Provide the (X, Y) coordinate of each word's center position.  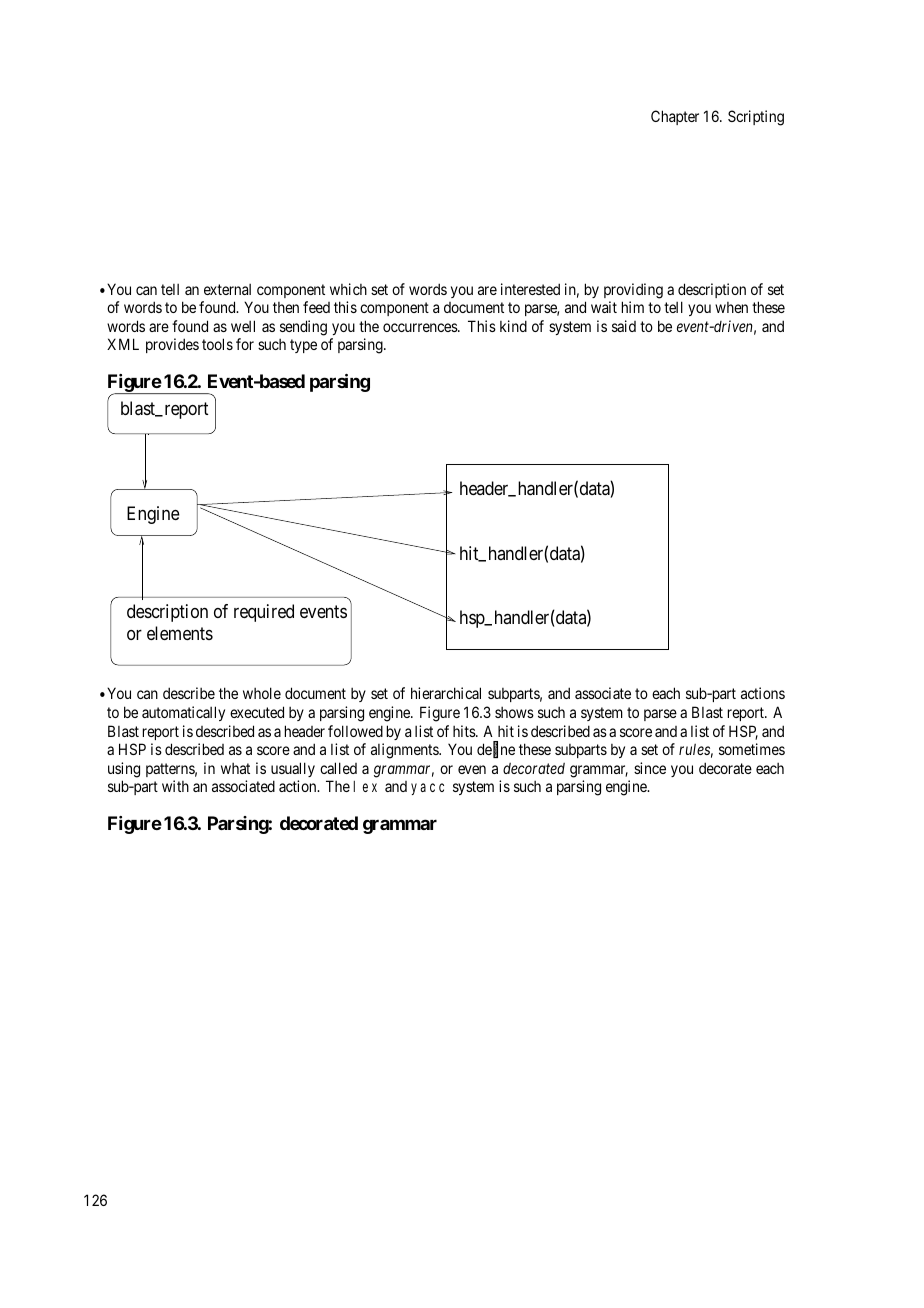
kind (513, 326)
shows (514, 712)
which (348, 289)
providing (633, 291)
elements (180, 633)
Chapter (675, 117)
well (243, 326)
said (624, 326)
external (227, 289)
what (235, 768)
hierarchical (446, 693)
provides (172, 345)
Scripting (756, 118)
